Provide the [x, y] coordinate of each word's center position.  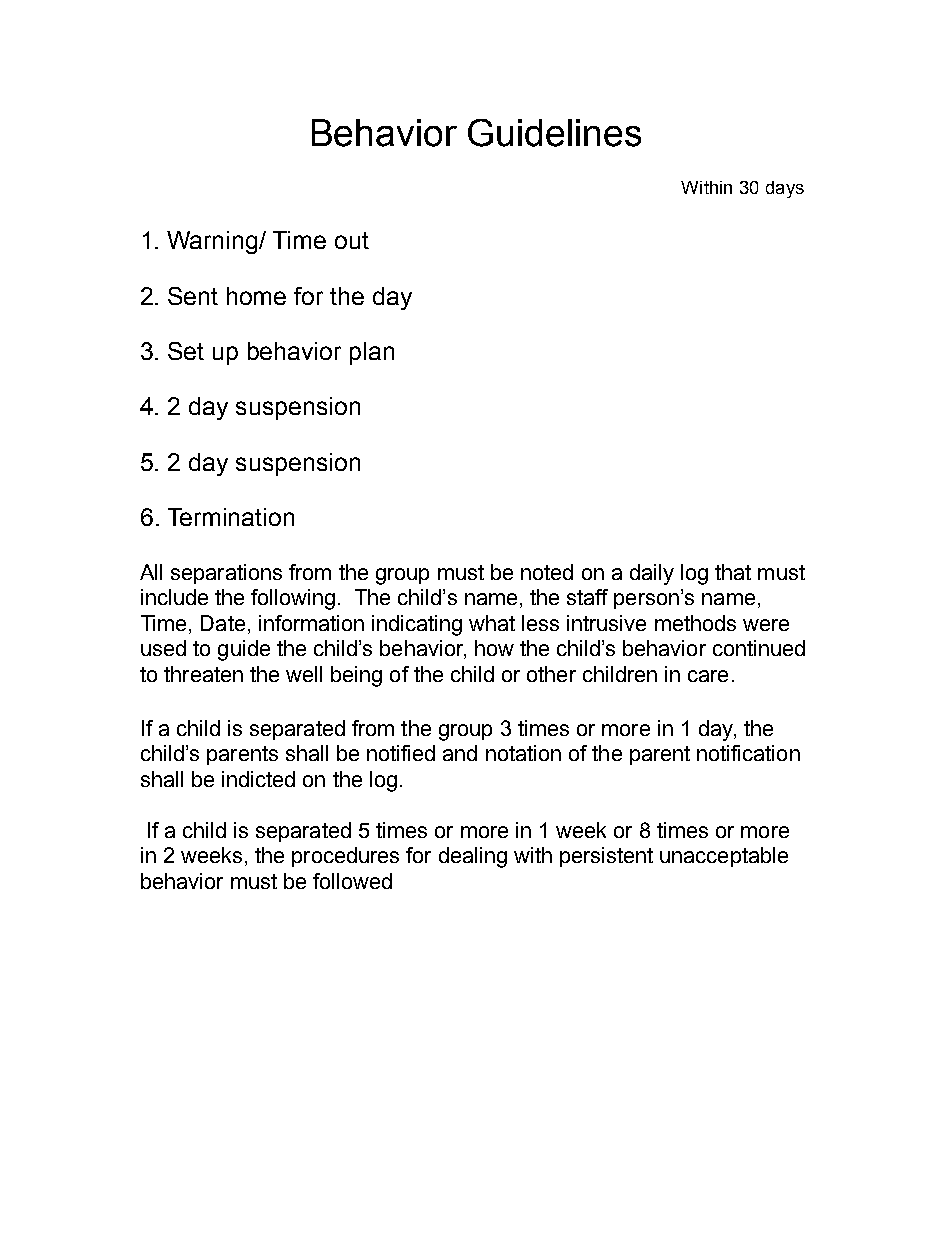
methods [695, 623]
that [733, 572]
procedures [345, 857]
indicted [258, 779]
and [460, 753]
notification [748, 753]
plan [372, 353]
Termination [231, 517]
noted [547, 572]
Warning [213, 242]
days [785, 189]
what [492, 623]
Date [223, 623]
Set [186, 351]
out [352, 240]
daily [652, 574]
